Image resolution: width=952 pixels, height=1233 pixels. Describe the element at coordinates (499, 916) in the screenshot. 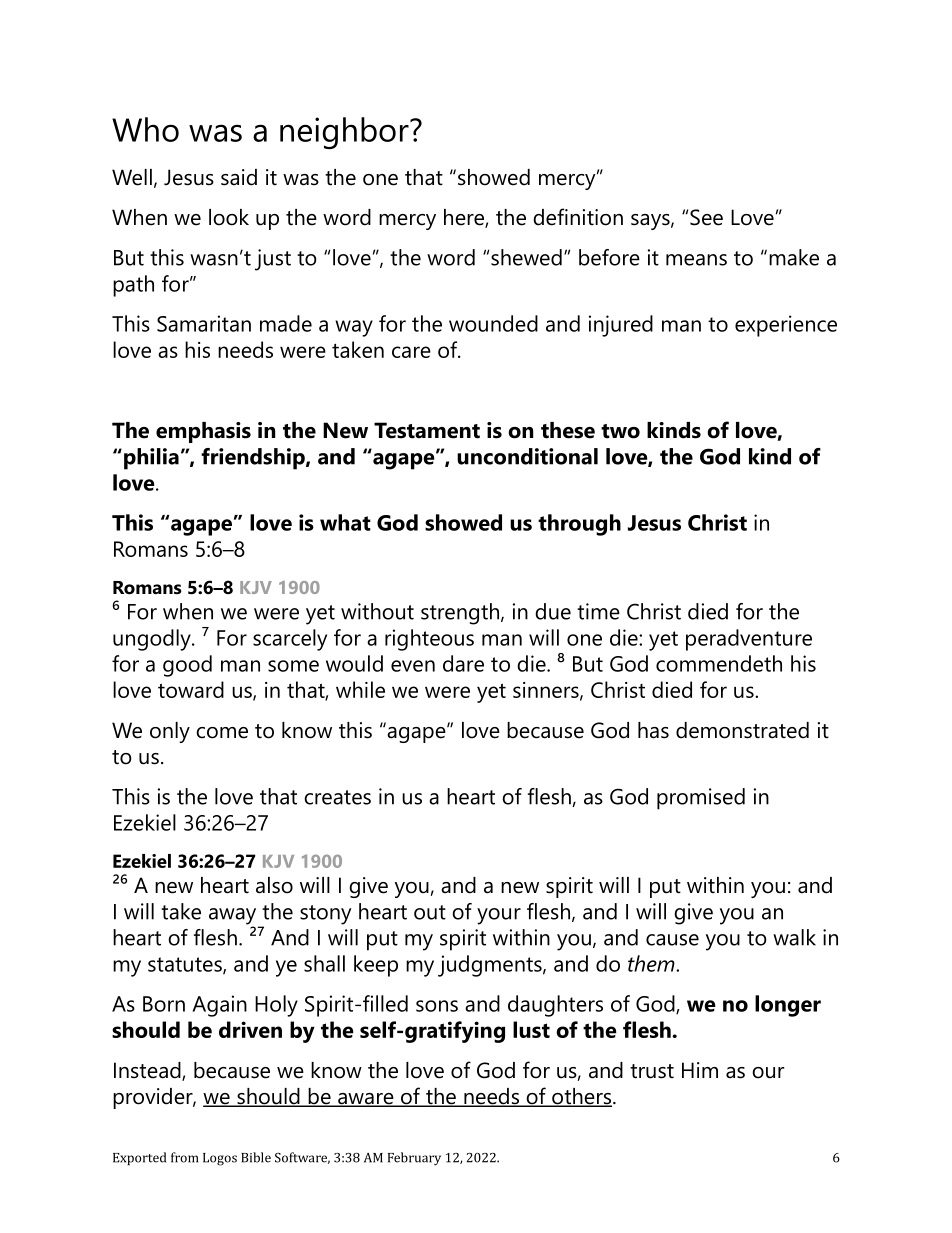

I see `your` at that location.
